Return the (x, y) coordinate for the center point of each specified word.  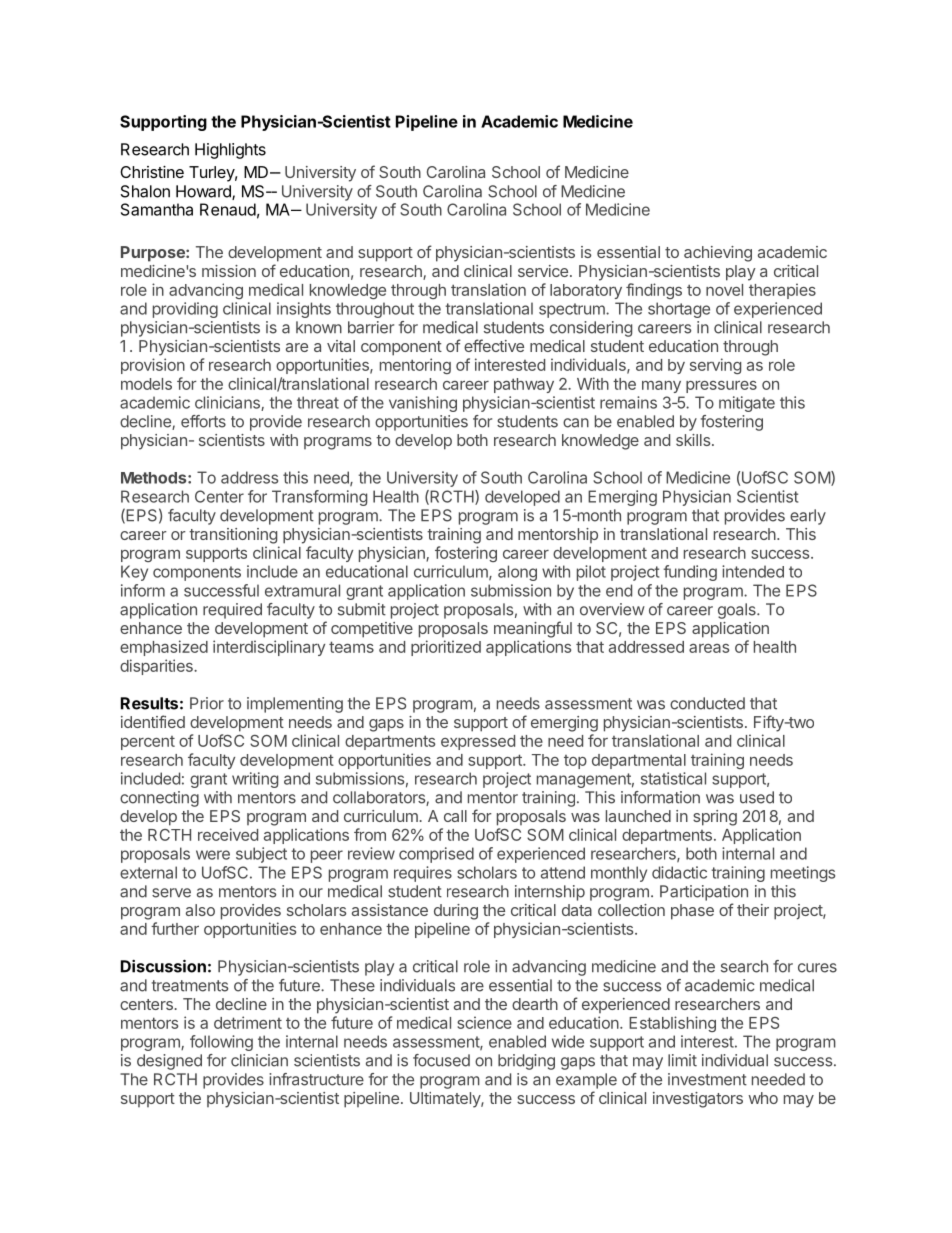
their (753, 910)
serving (715, 366)
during (456, 912)
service (543, 271)
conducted (707, 703)
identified (153, 721)
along (517, 573)
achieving (718, 254)
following (221, 1043)
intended (753, 571)
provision (153, 366)
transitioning (233, 536)
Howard (204, 192)
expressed (478, 742)
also (200, 910)
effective (494, 345)
